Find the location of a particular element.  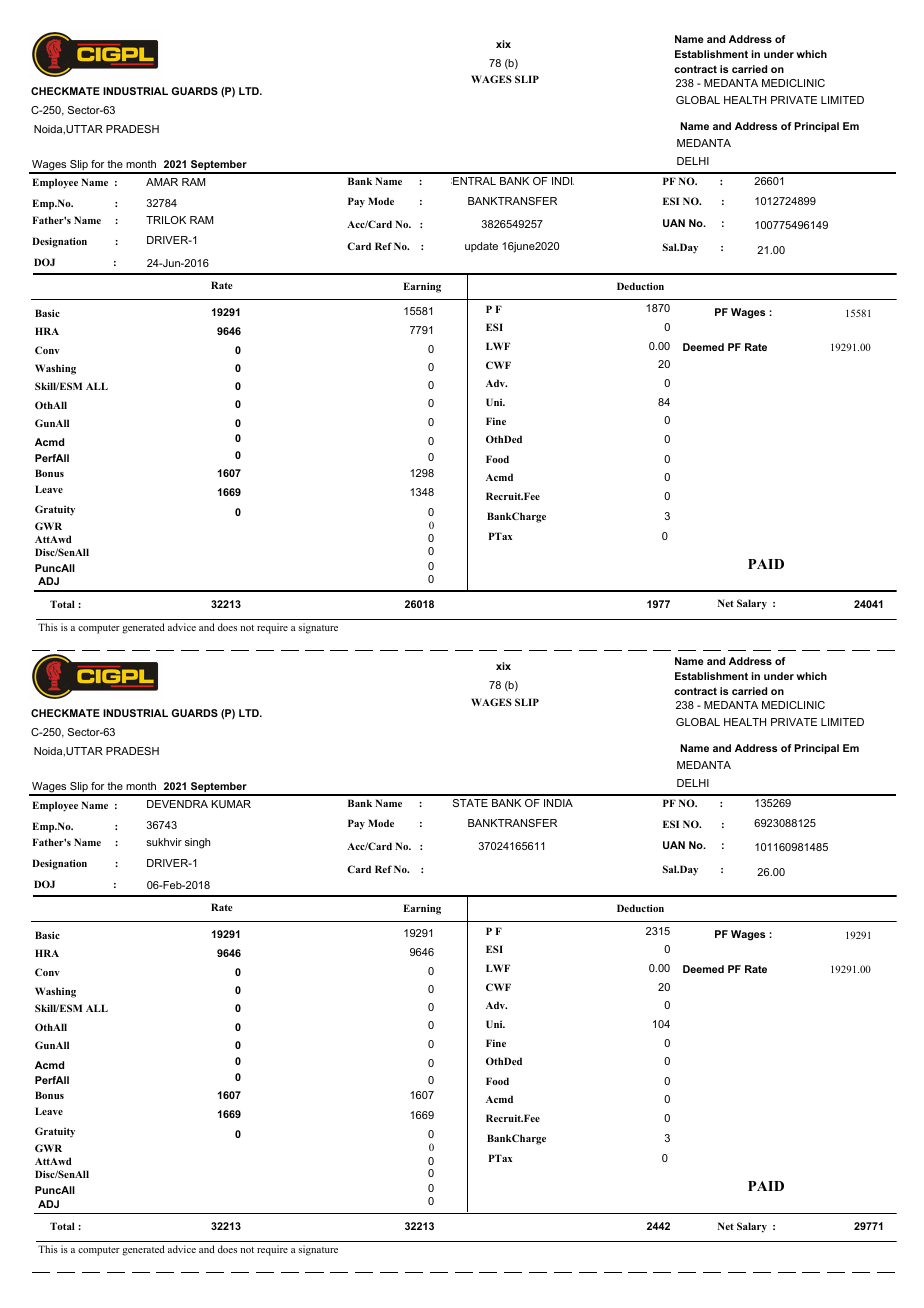

update is located at coordinates (481, 247).
